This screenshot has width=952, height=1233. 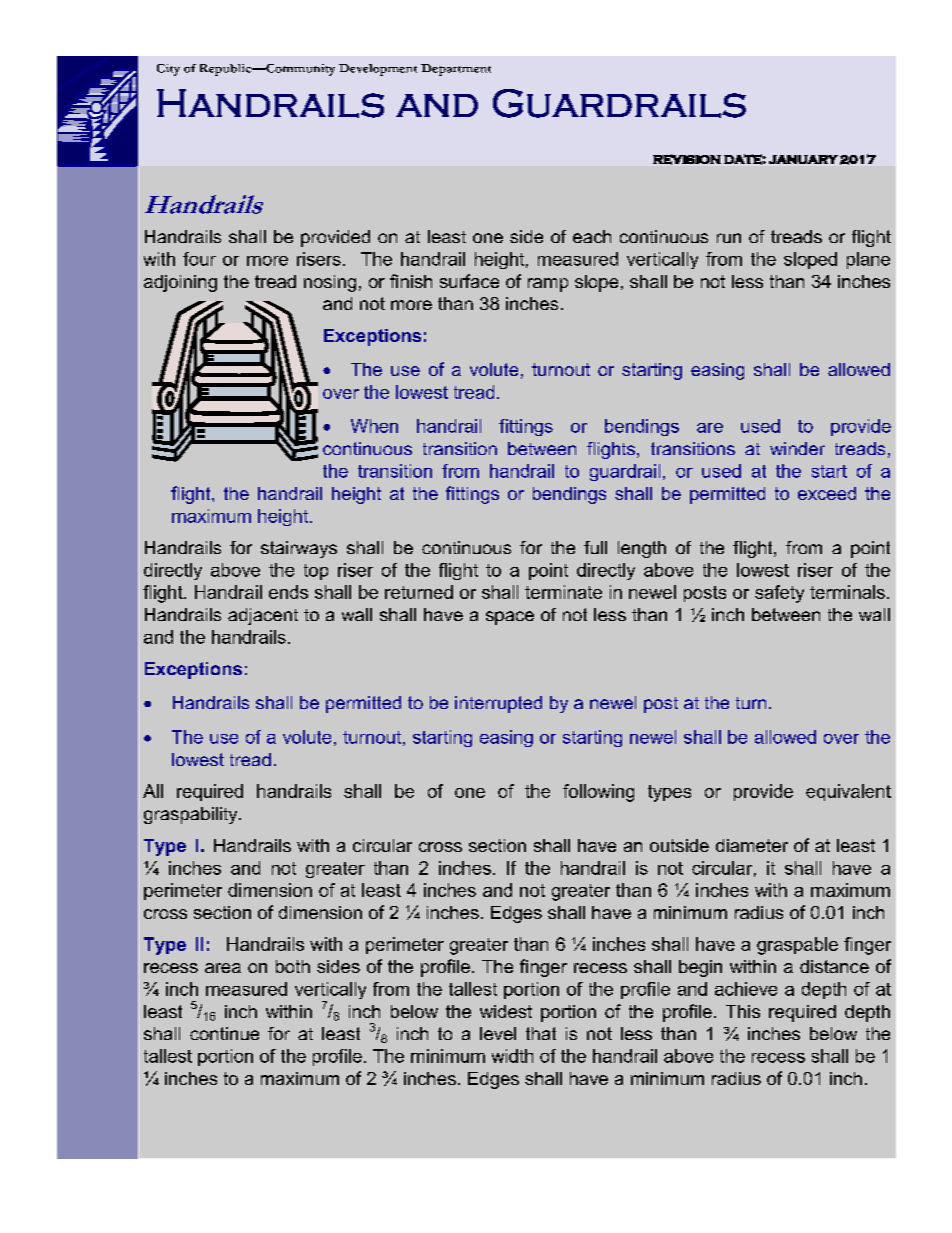 I want to click on equivalent, so click(x=848, y=792).
